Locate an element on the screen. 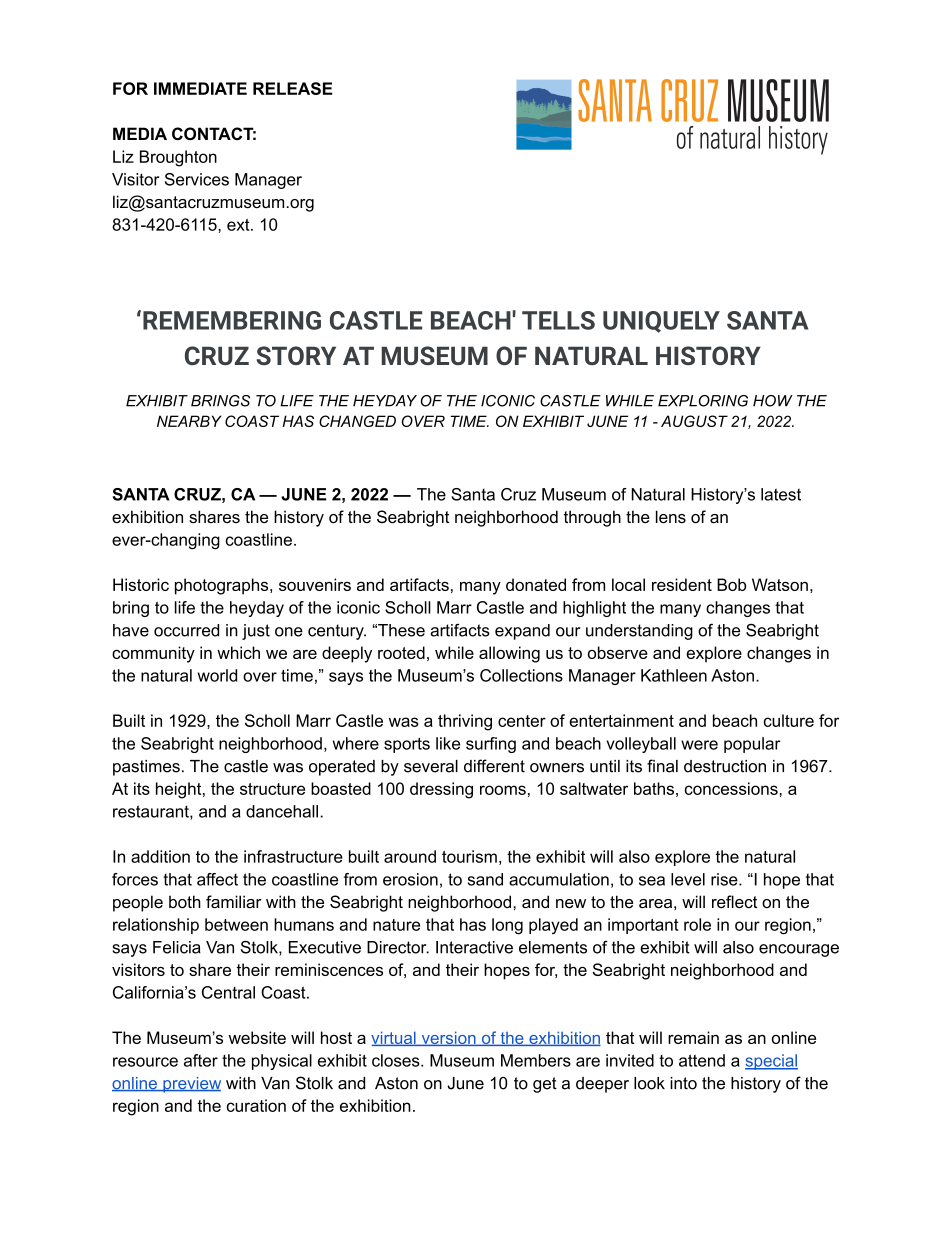 Image resolution: width=952 pixels, height=1233 pixels. CHANGED is located at coordinates (357, 421).
